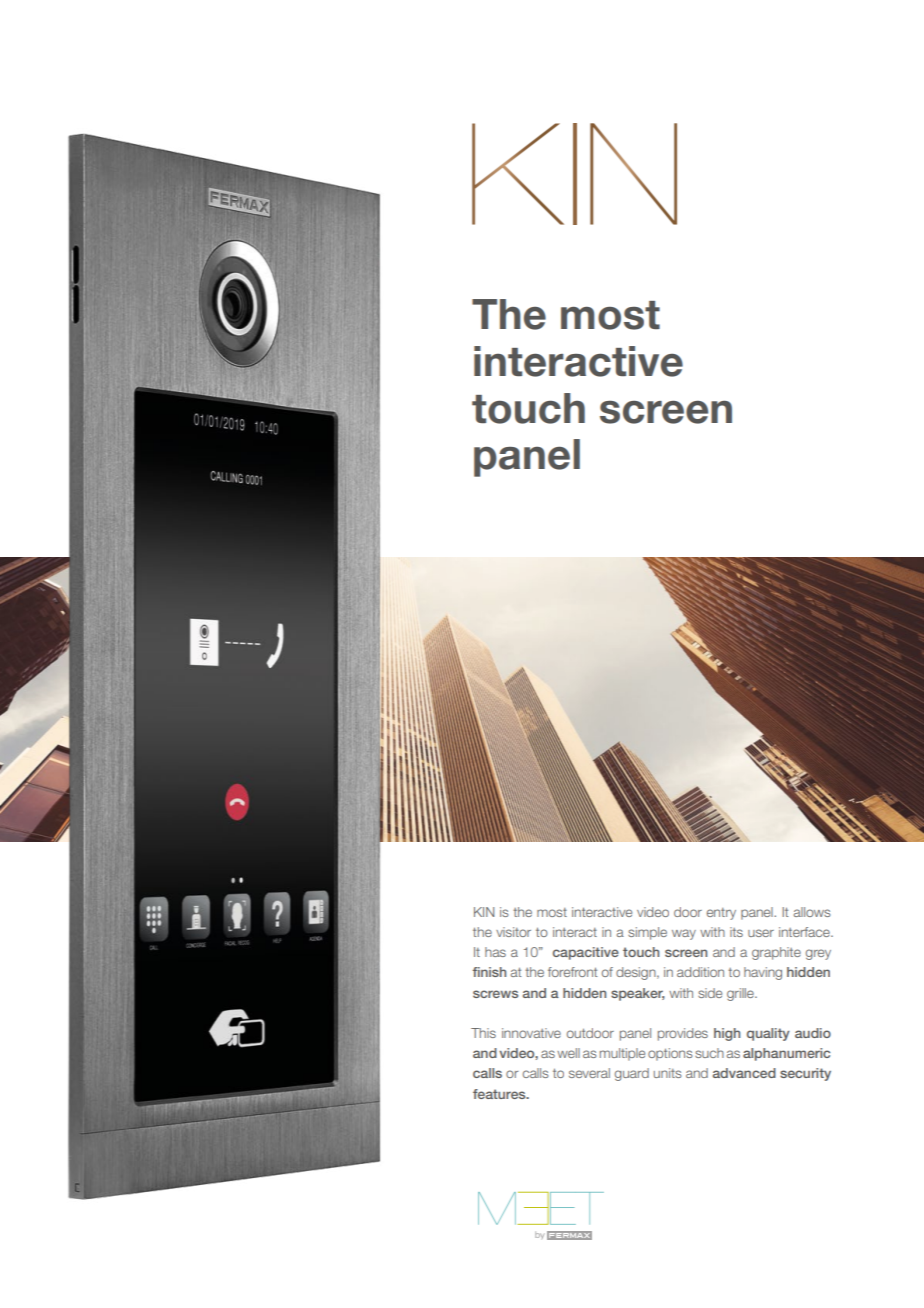 The height and width of the page is (1308, 924). Describe the element at coordinates (647, 933) in the page. I see `simple` at that location.
